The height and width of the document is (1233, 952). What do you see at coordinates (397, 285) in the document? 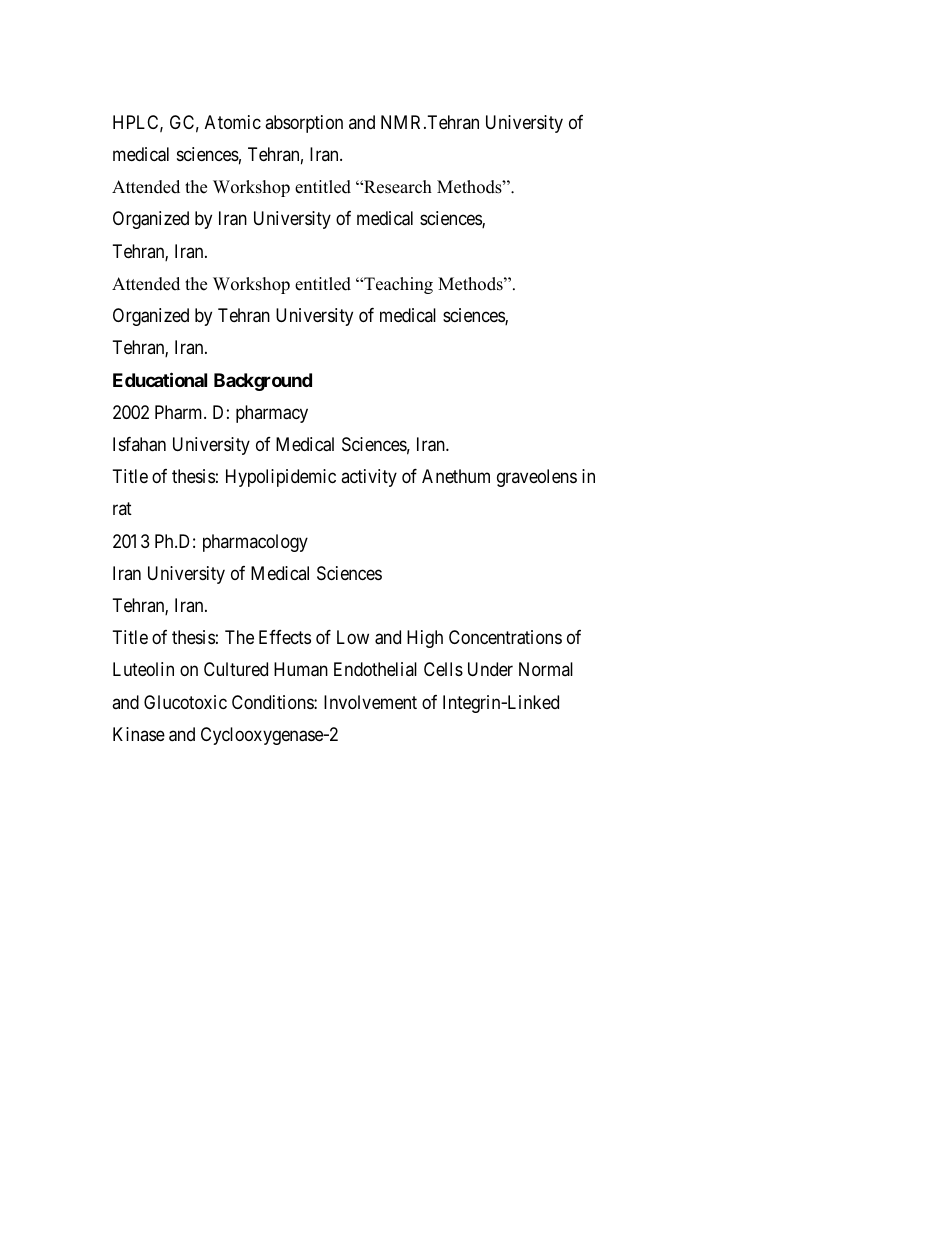
I see `Teaching` at bounding box center [397, 285].
